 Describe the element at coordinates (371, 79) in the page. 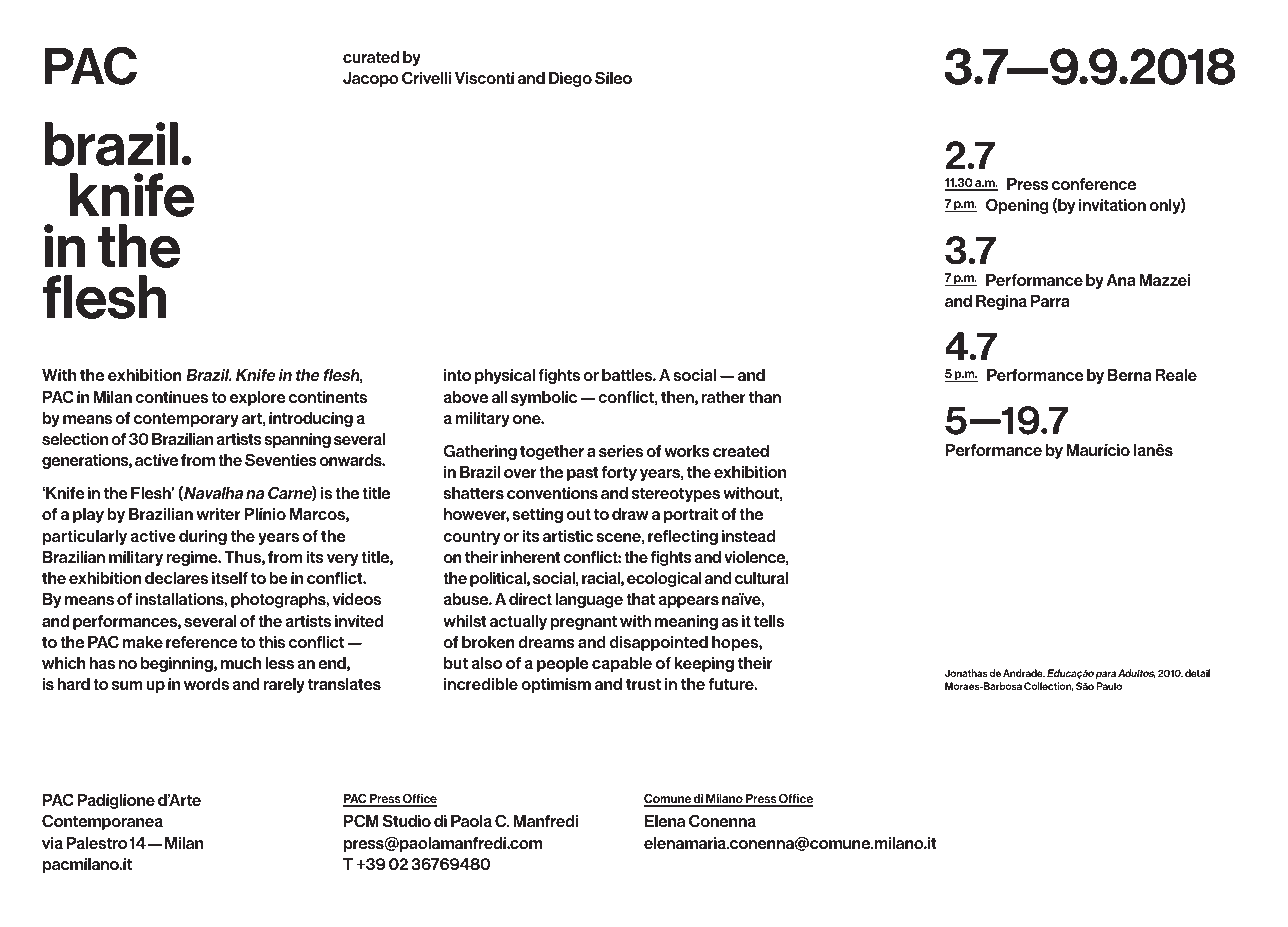

I see `Jacopo` at that location.
